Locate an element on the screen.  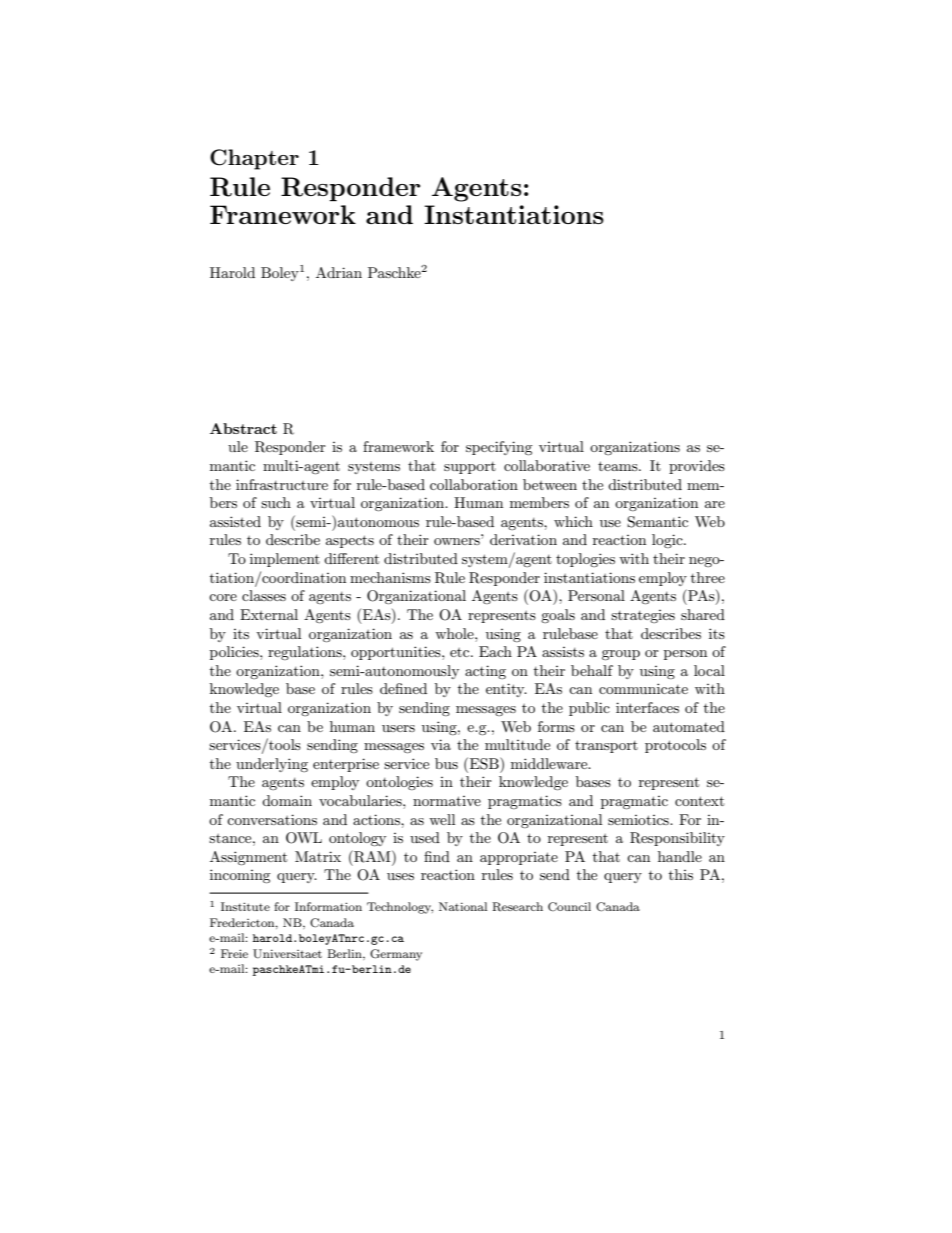
communicate is located at coordinates (643, 688).
